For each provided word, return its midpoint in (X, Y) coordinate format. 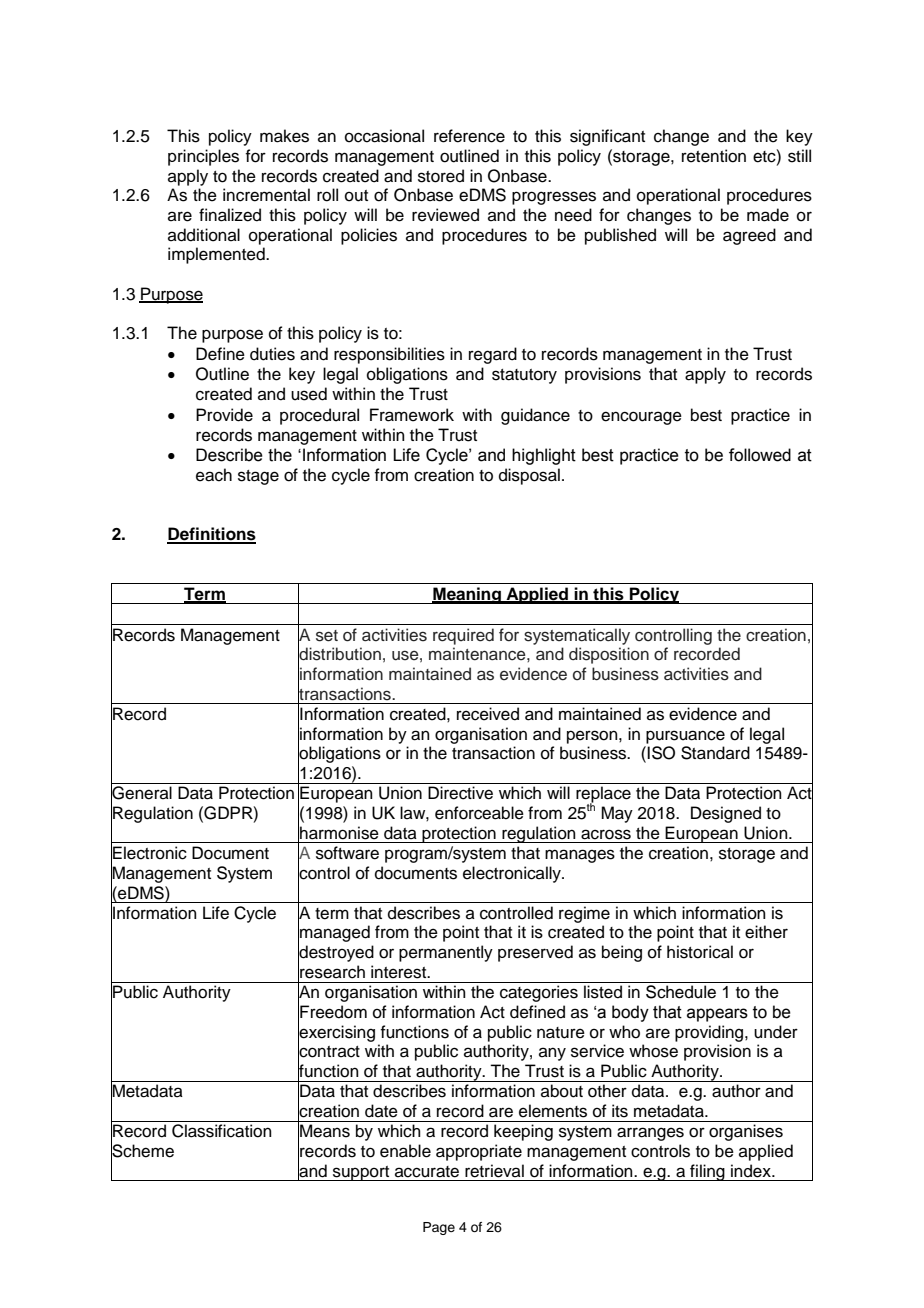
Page (439, 1228)
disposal (529, 476)
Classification (222, 1131)
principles (203, 157)
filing (707, 1172)
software (347, 853)
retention (714, 156)
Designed (726, 814)
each (214, 475)
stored (441, 176)
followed (760, 455)
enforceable (479, 813)
